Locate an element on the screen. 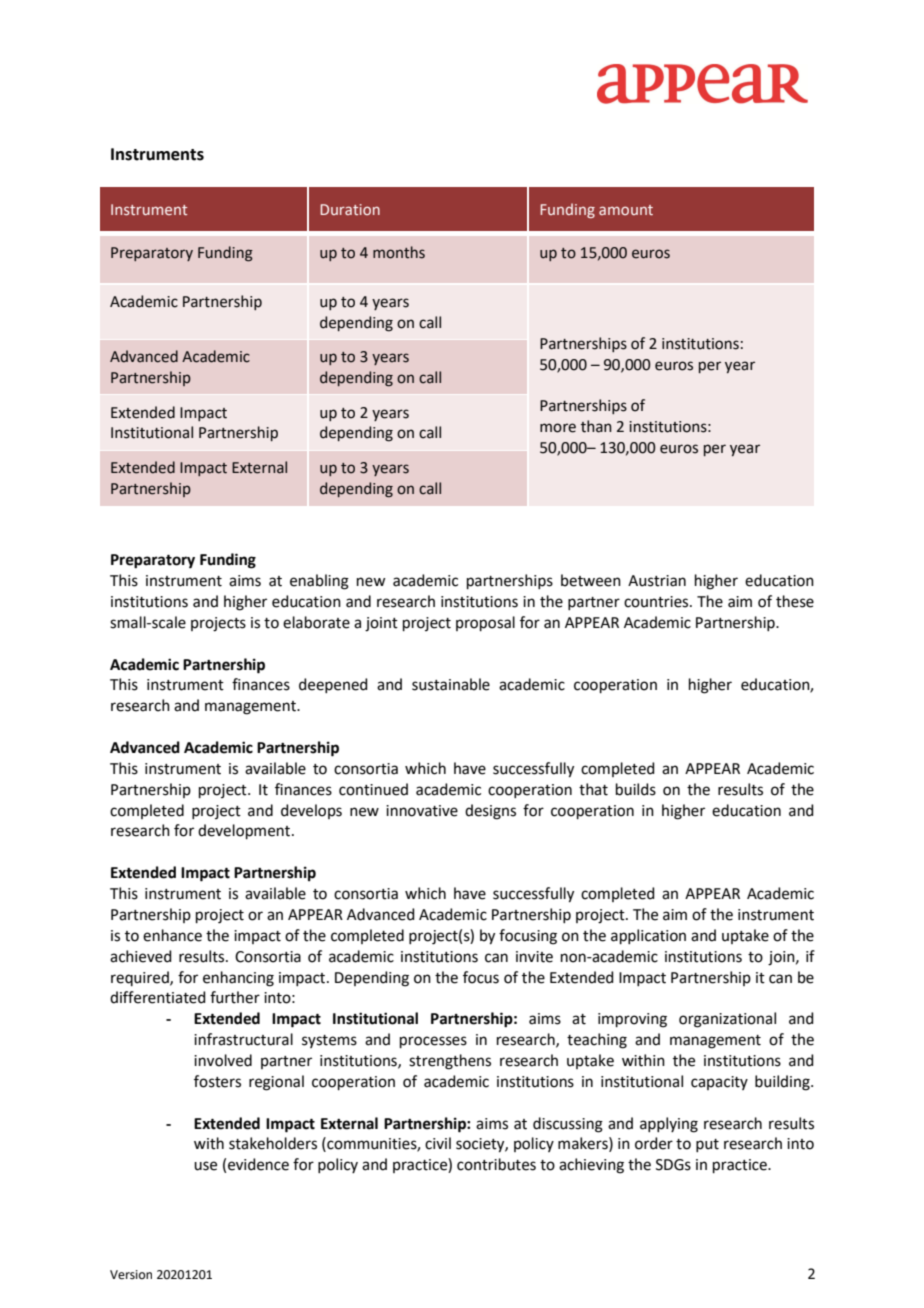 The width and height of the screenshot is (924, 1308). Version is located at coordinates (131, 1275).
